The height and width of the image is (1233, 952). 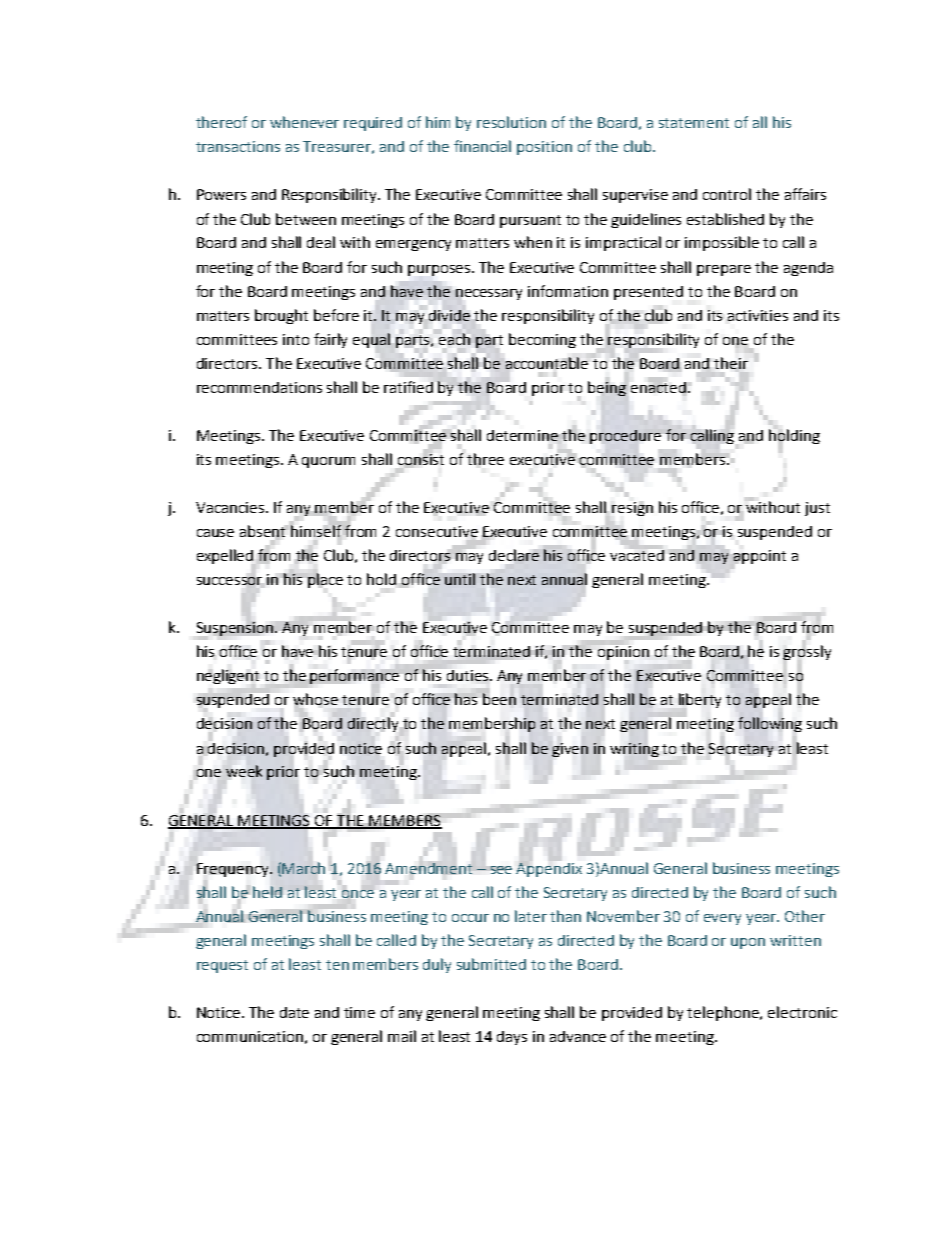 What do you see at coordinates (294, 1012) in the image?
I see `date` at bounding box center [294, 1012].
